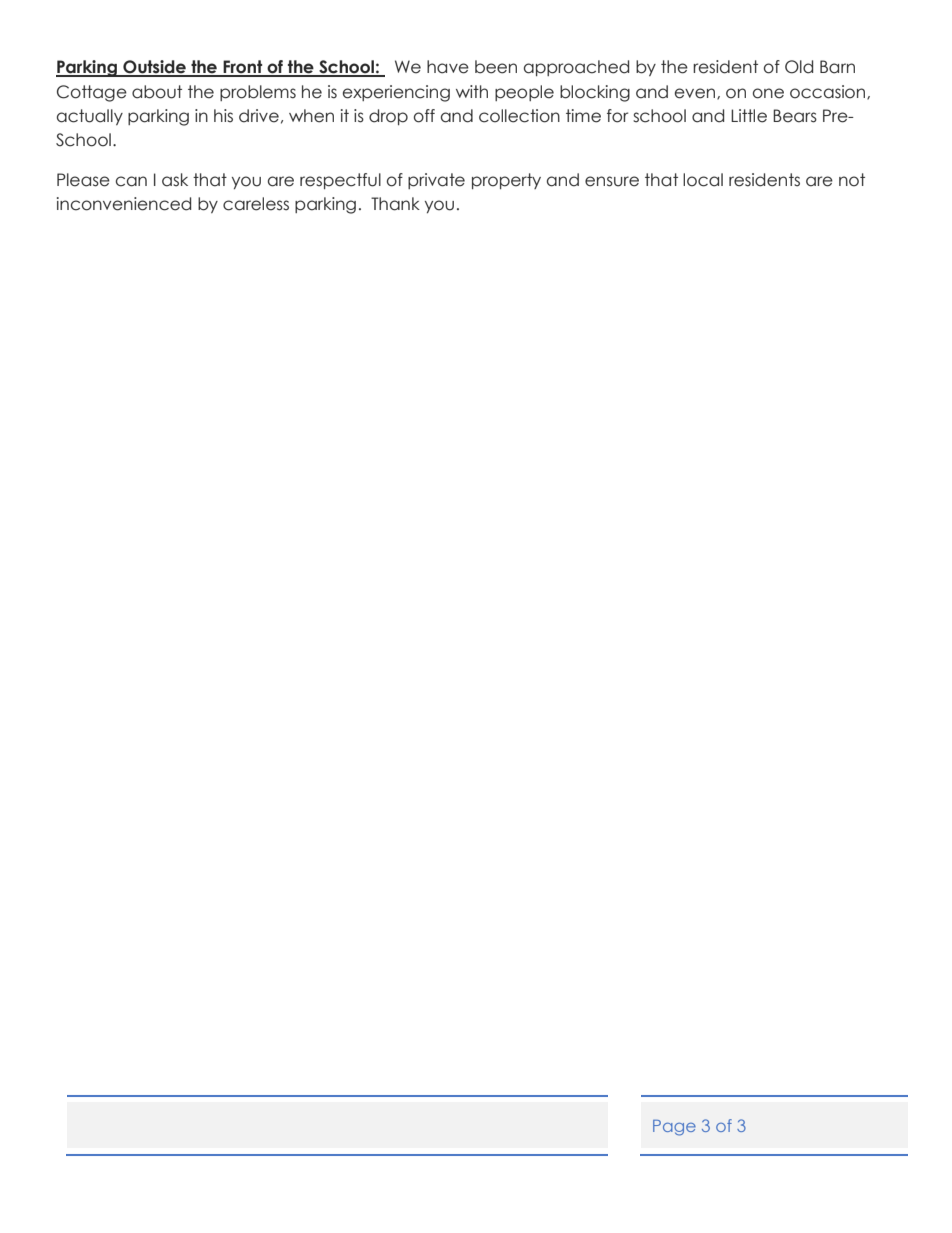  What do you see at coordinates (674, 1128) in the document?
I see `Page` at bounding box center [674, 1128].
